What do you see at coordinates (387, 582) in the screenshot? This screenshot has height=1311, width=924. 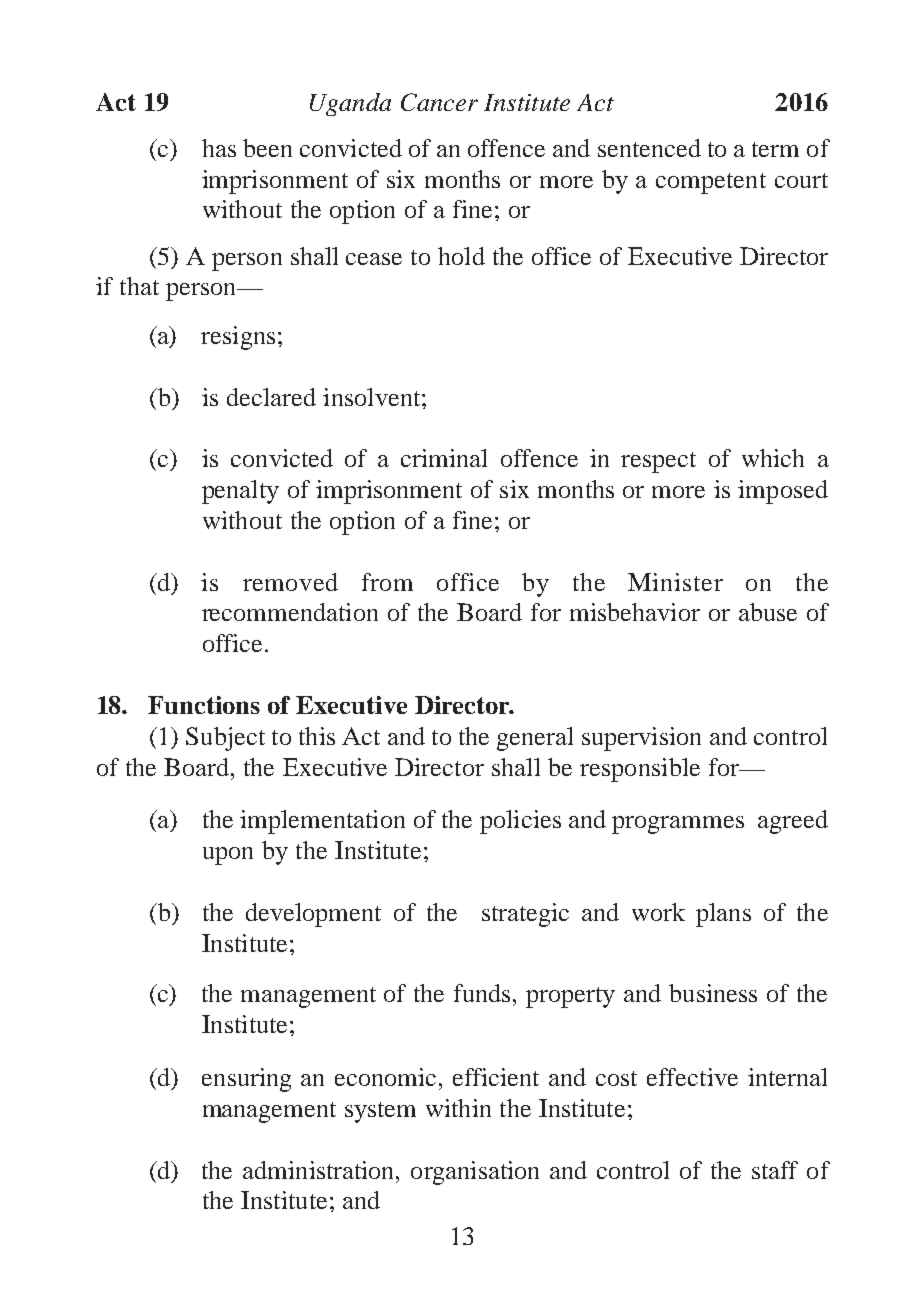 I see `from` at bounding box center [387, 582].
